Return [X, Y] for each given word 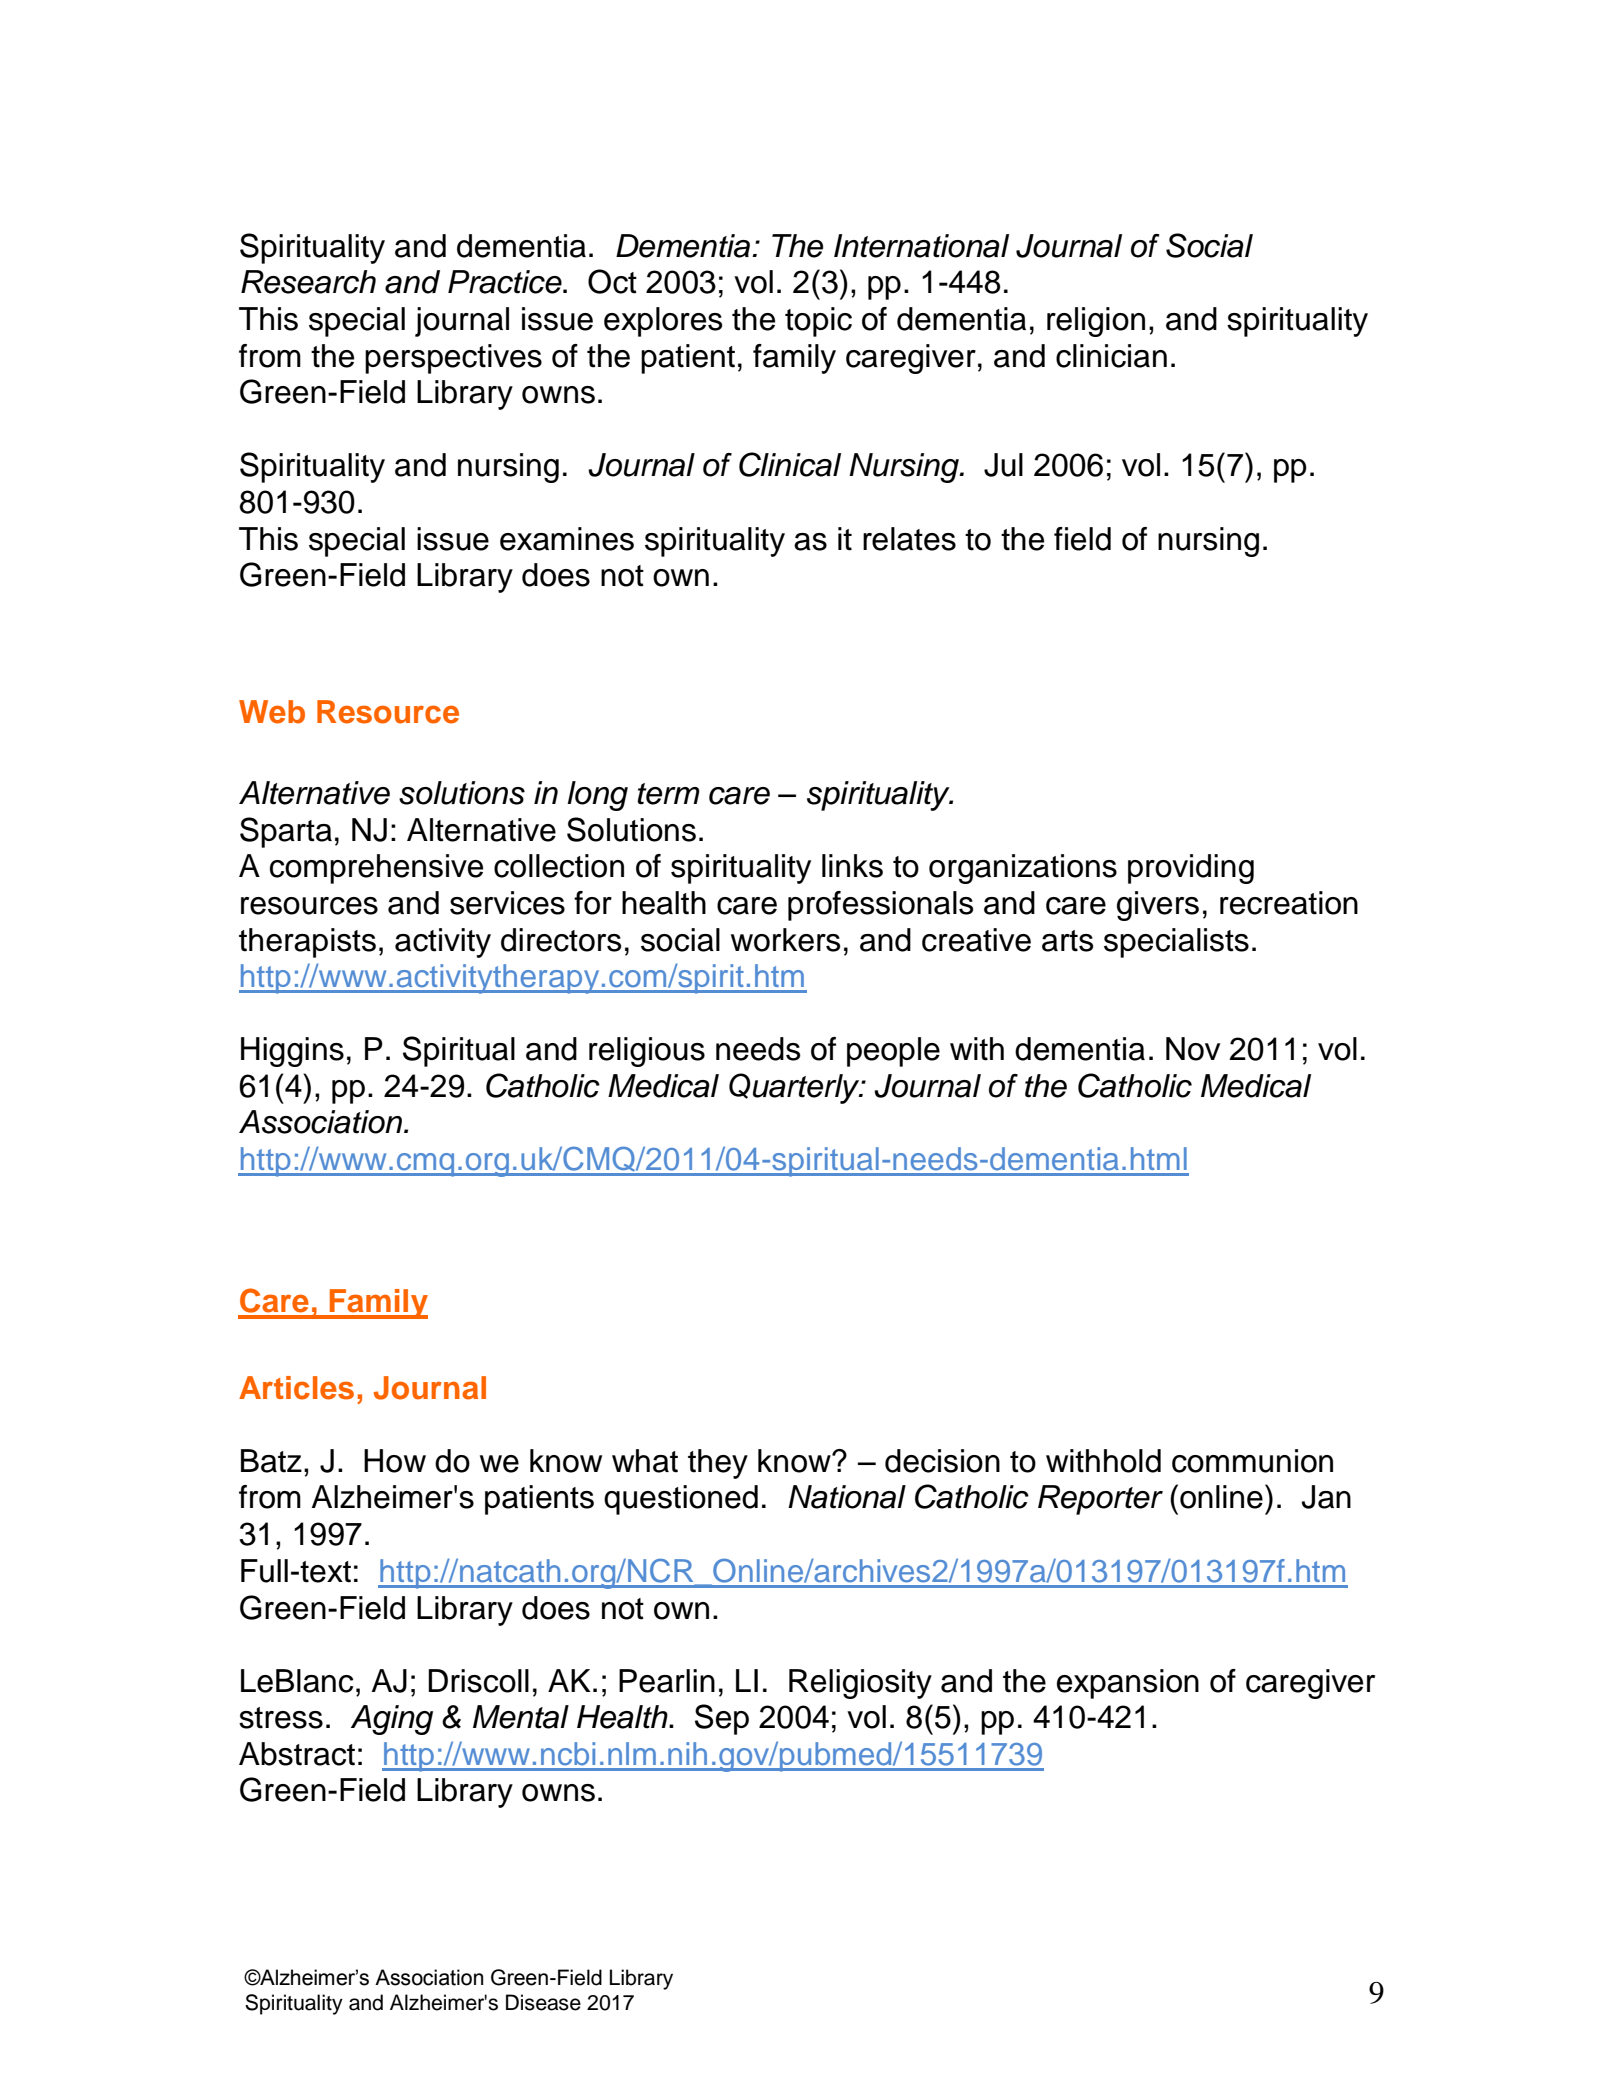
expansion [1128, 1684]
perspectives [453, 359]
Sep [722, 1719]
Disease [543, 2002]
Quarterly [795, 1088]
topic [818, 322]
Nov [1193, 1049]
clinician [1111, 356]
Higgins [292, 1052]
